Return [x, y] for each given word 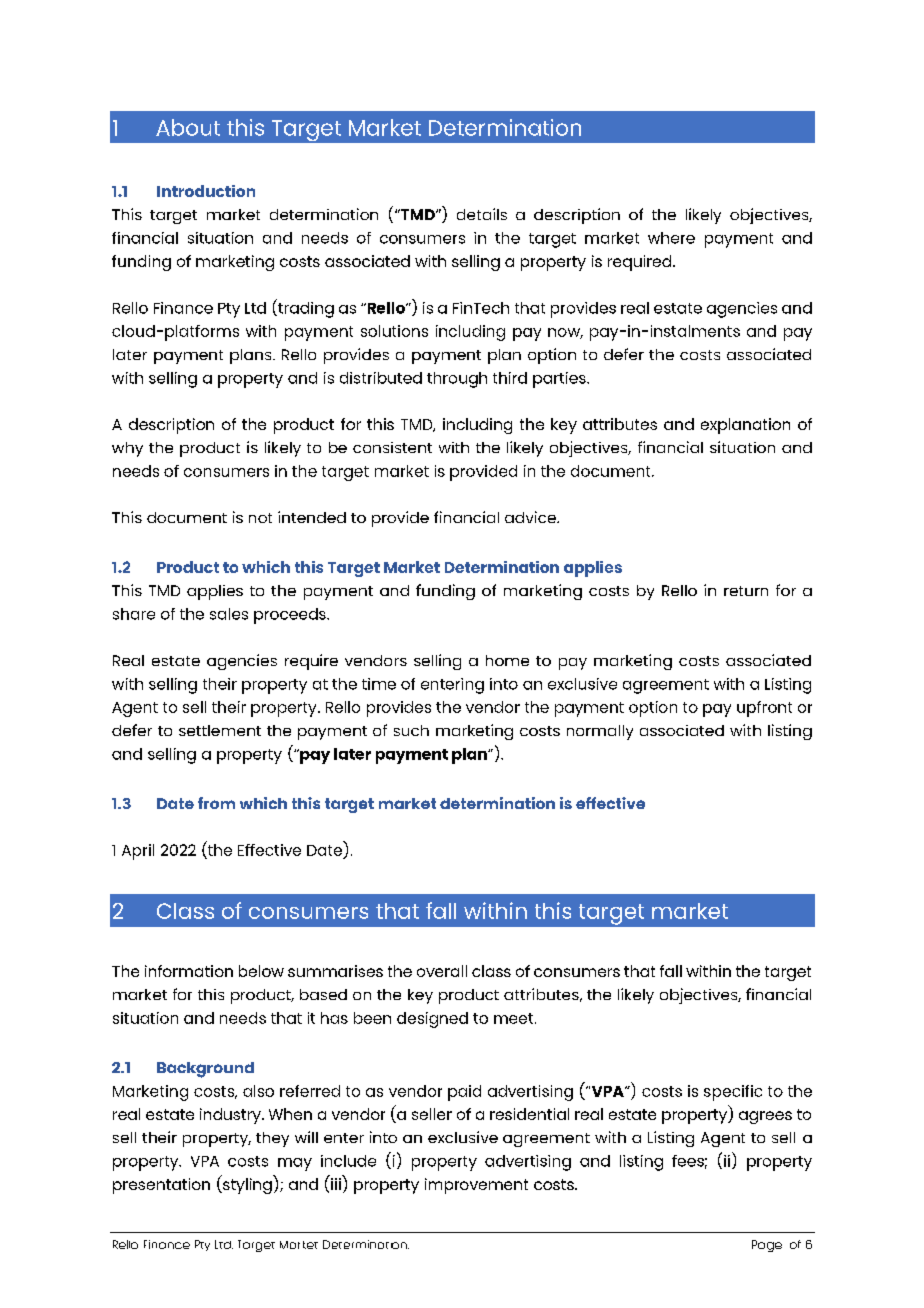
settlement [220, 730]
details [482, 214]
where [671, 238]
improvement [476, 1186]
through [457, 380]
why [127, 449]
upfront [764, 709]
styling [246, 1186]
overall [442, 971]
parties [560, 380]
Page [767, 1246]
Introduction [206, 191]
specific [733, 1093]
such [411, 730]
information [189, 971]
